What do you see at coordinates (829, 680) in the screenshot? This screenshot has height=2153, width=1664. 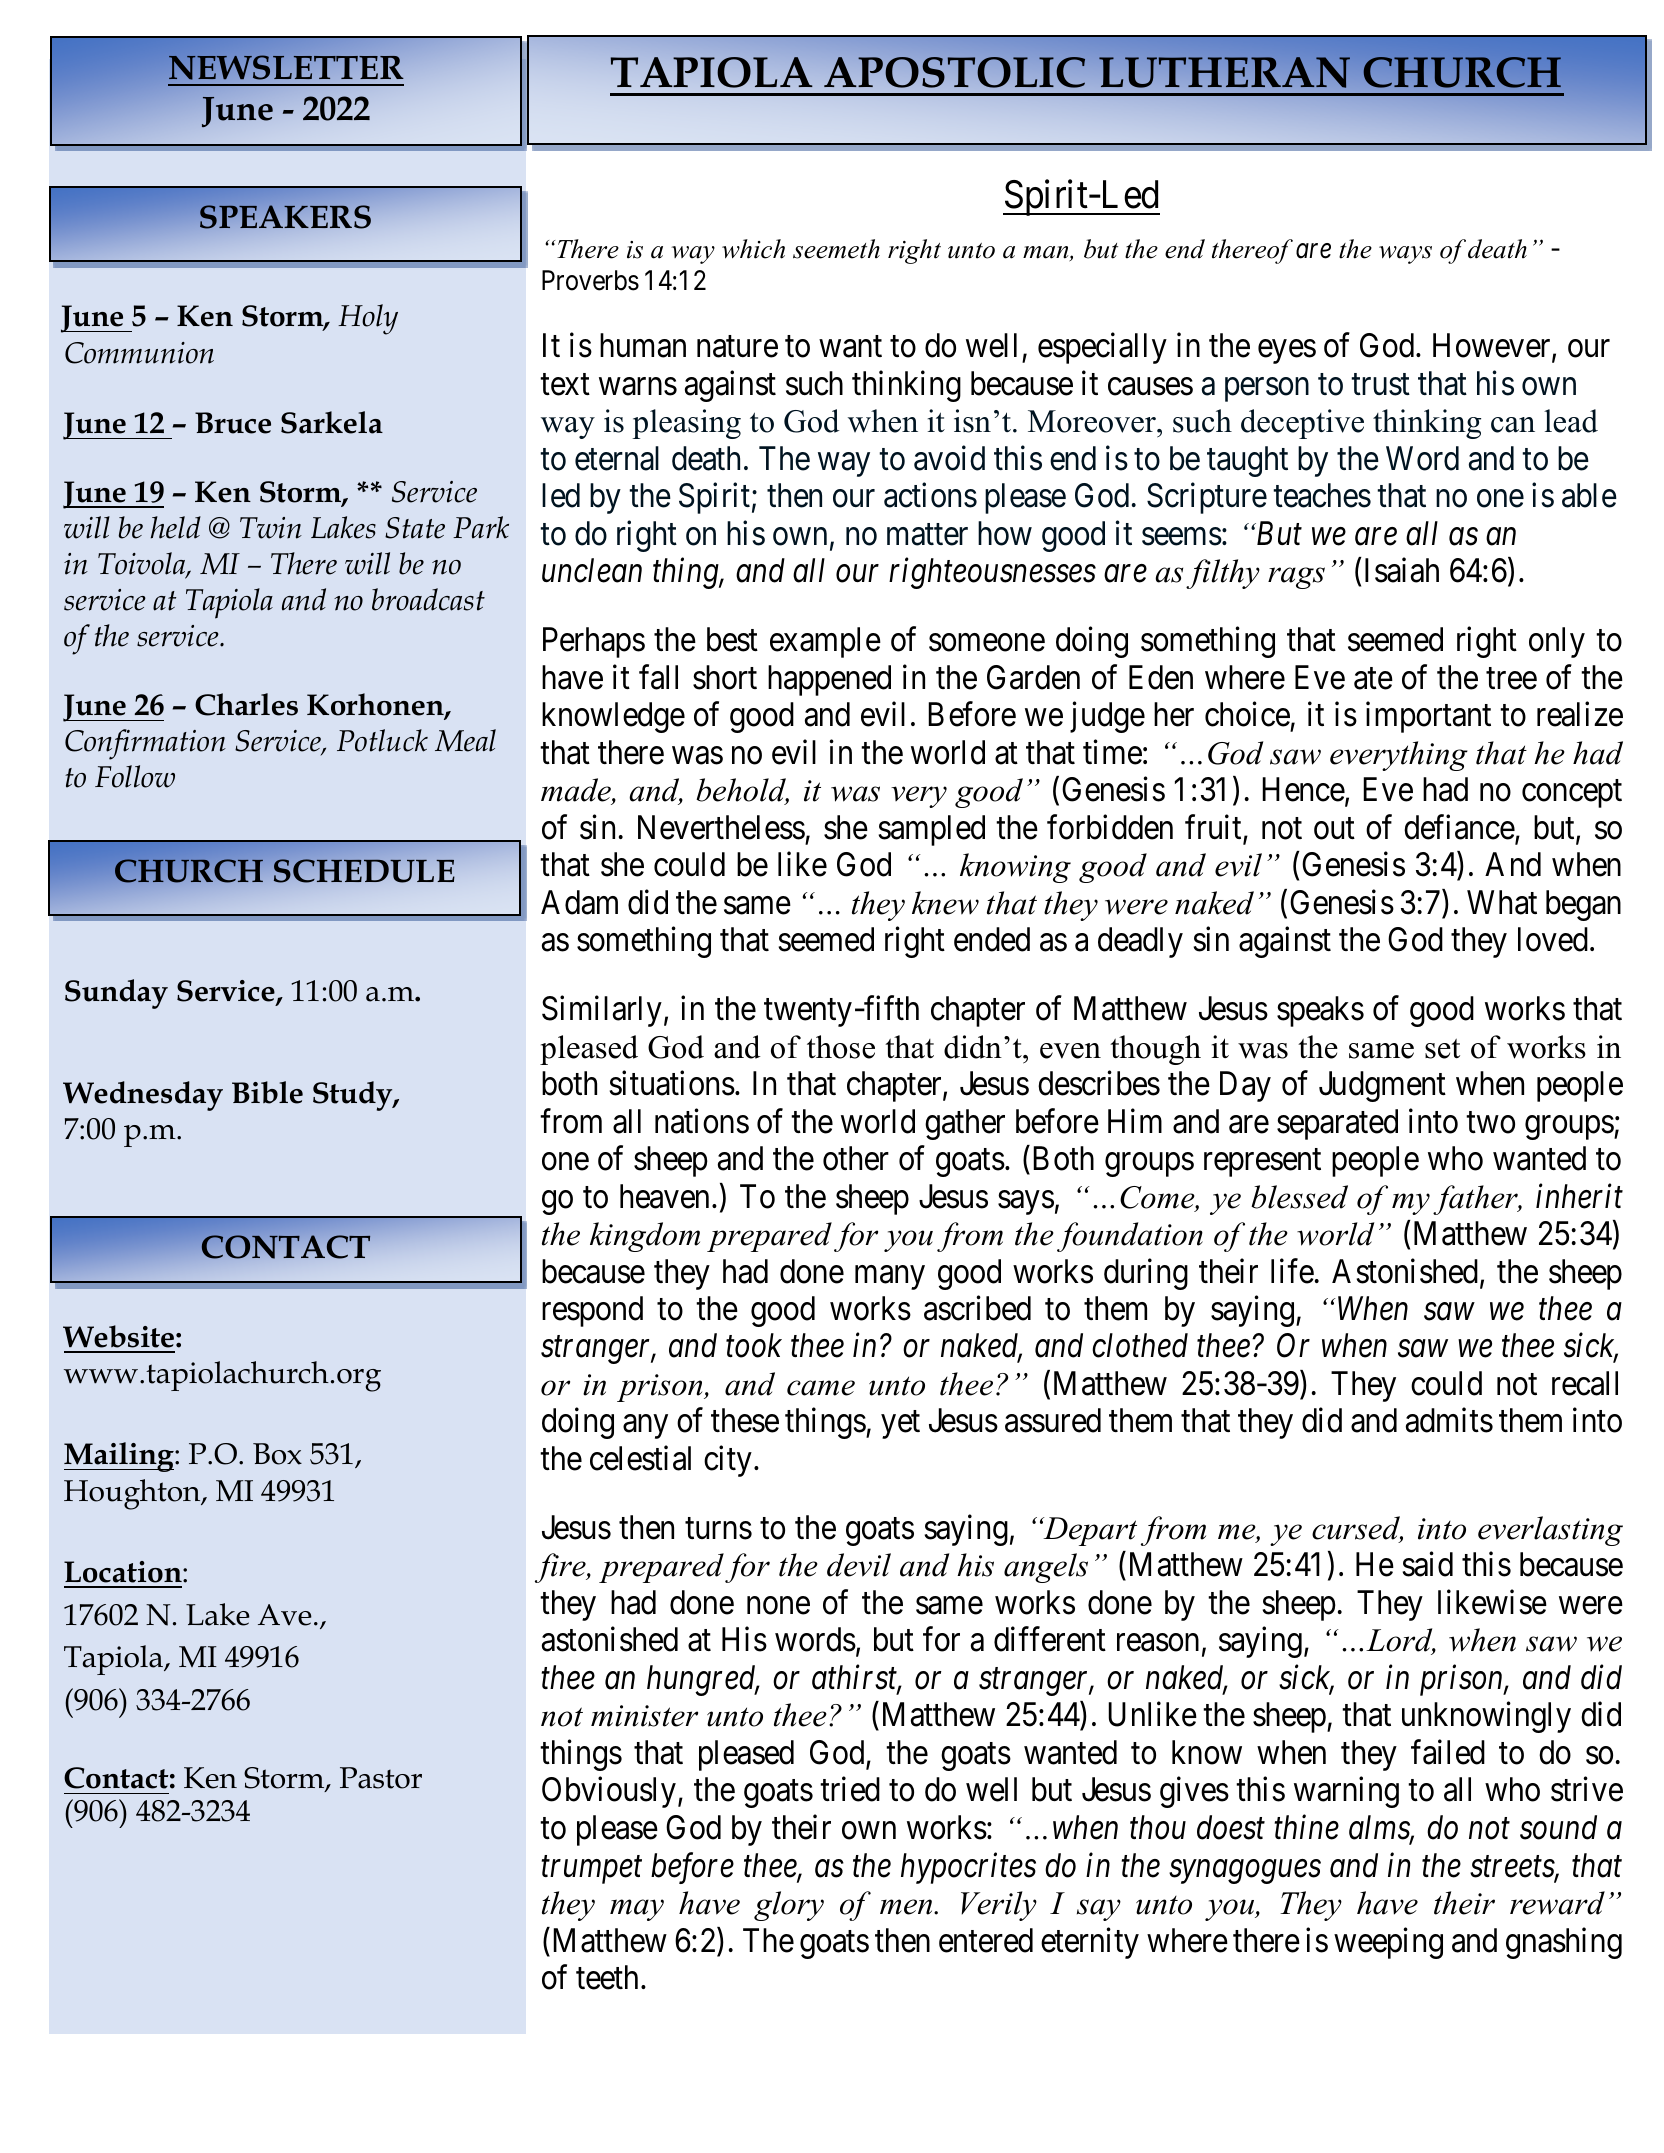 I see `happened` at bounding box center [829, 680].
